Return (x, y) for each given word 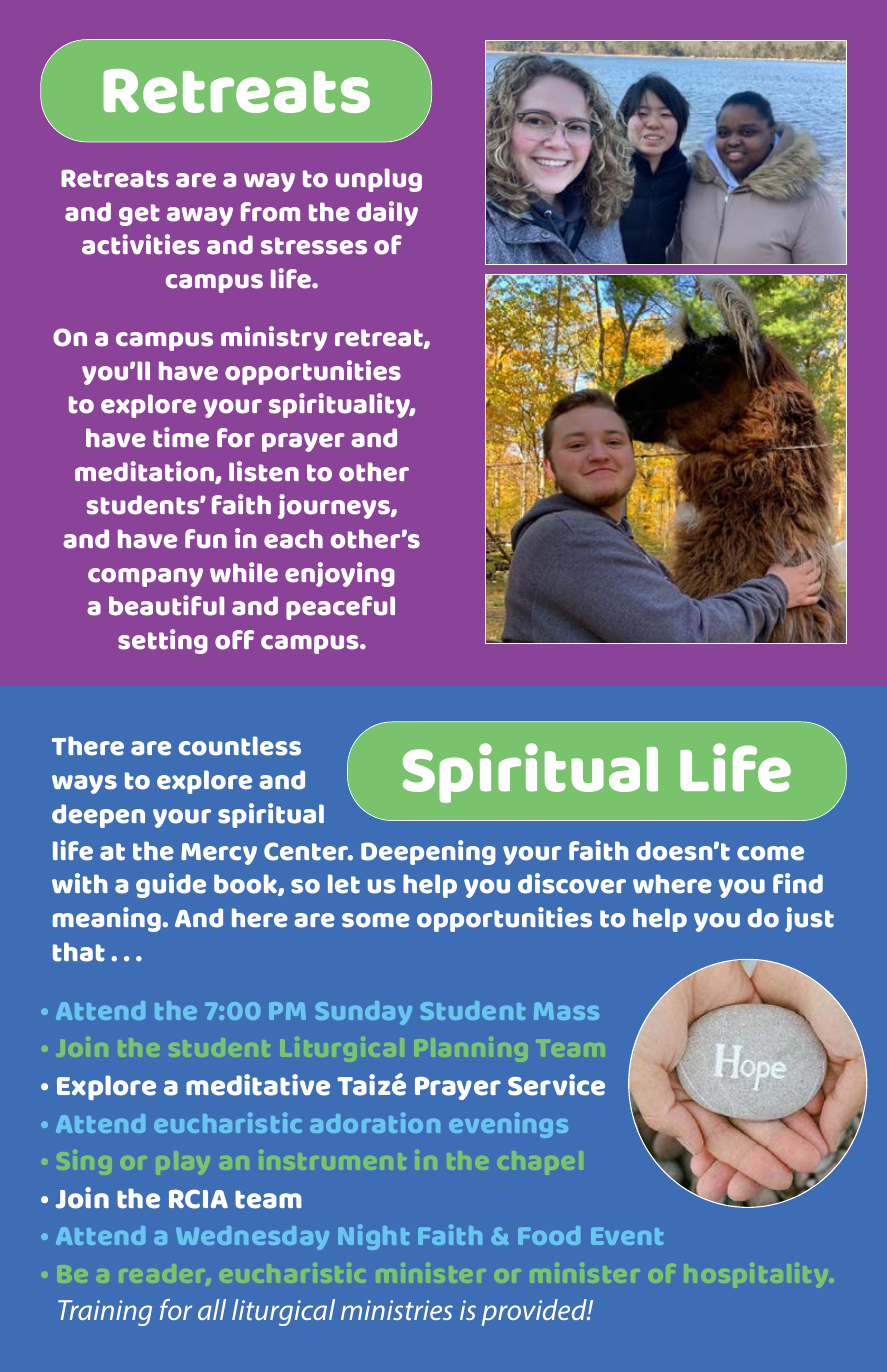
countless (240, 746)
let (344, 884)
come (770, 853)
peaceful (340, 608)
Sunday (363, 1013)
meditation (145, 472)
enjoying (340, 574)
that (79, 952)
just (809, 919)
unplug (379, 180)
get (139, 215)
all (212, 1309)
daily (387, 213)
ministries (397, 1310)
